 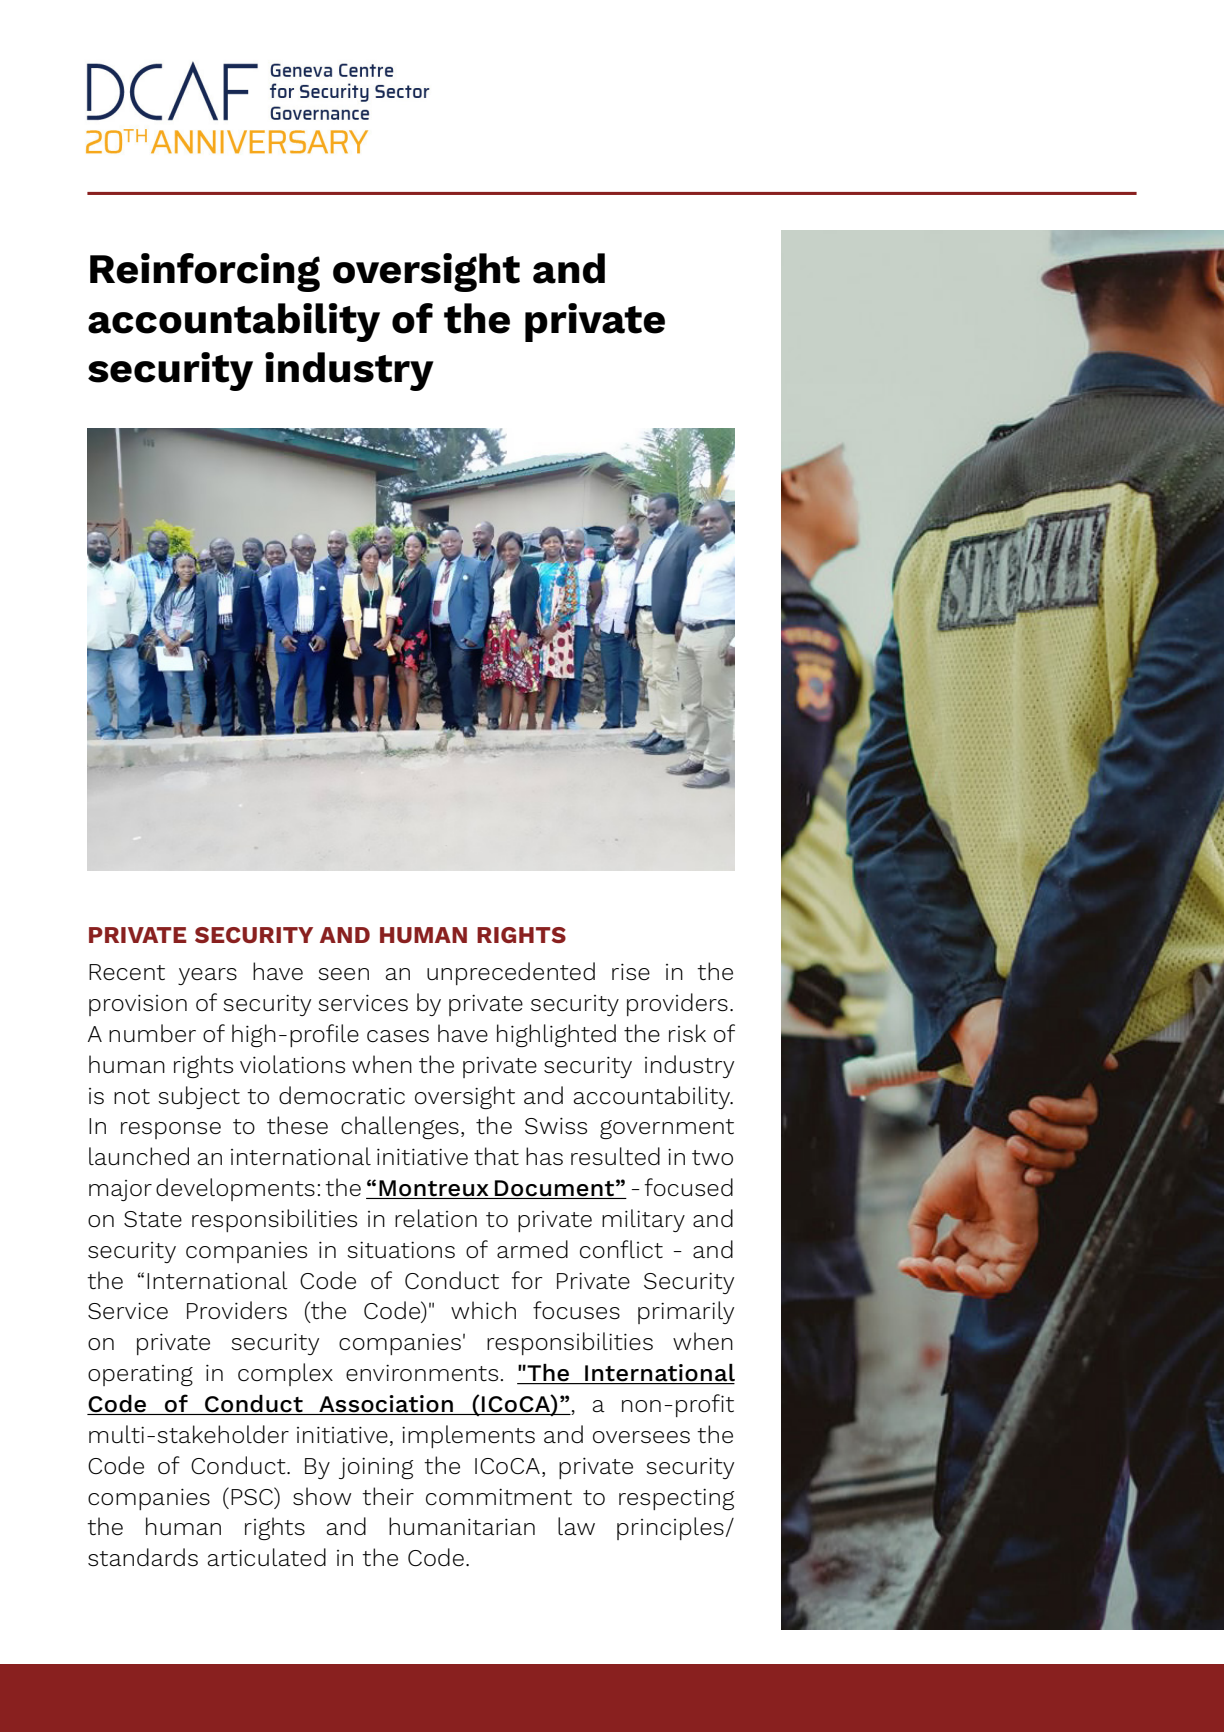 I want to click on rise, so click(x=631, y=972).
